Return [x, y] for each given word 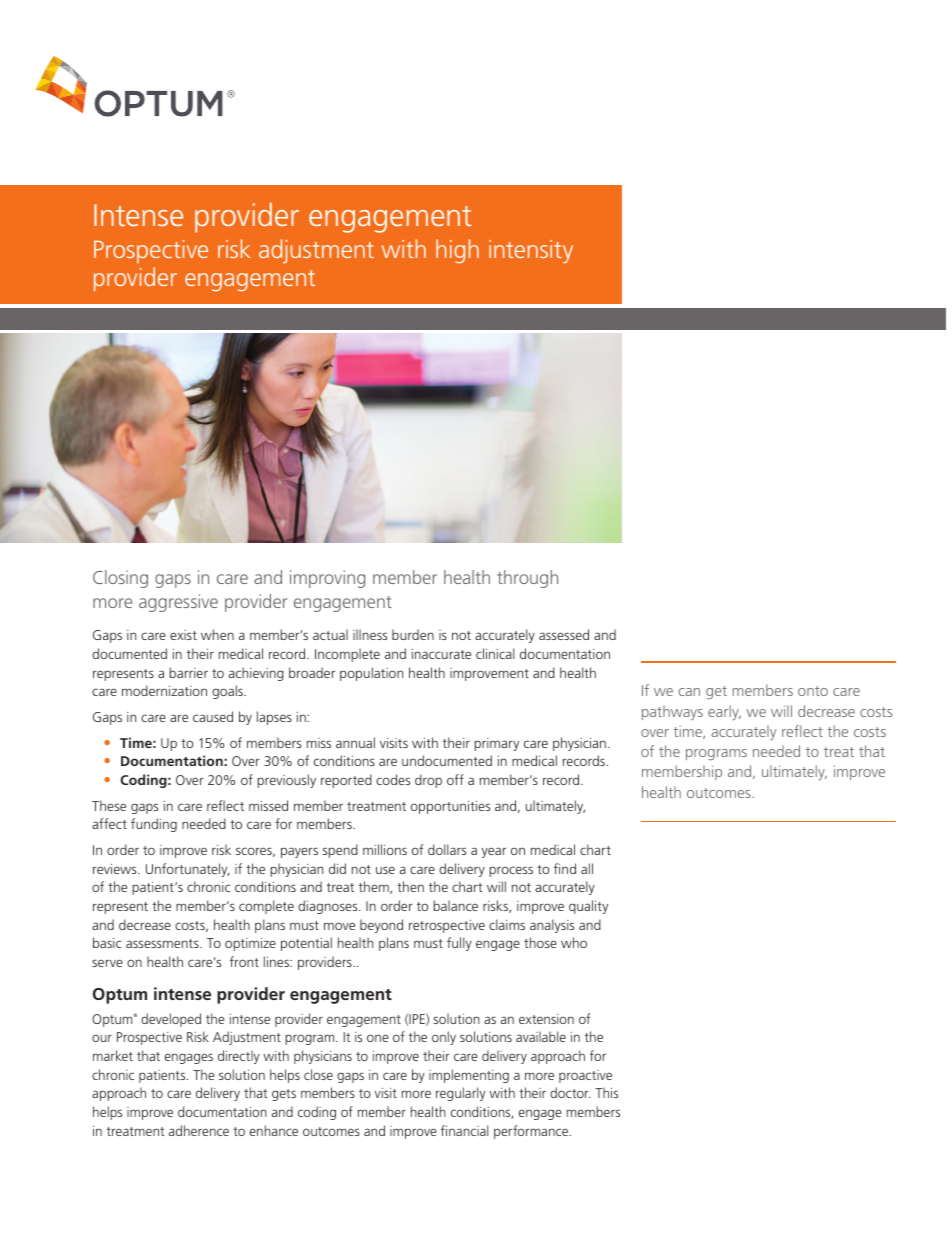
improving [327, 579]
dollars [447, 849]
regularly [461, 1094]
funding [154, 825]
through [527, 579]
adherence [199, 1130]
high [457, 251]
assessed [564, 634]
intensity [531, 251]
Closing [120, 579]
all [587, 868]
